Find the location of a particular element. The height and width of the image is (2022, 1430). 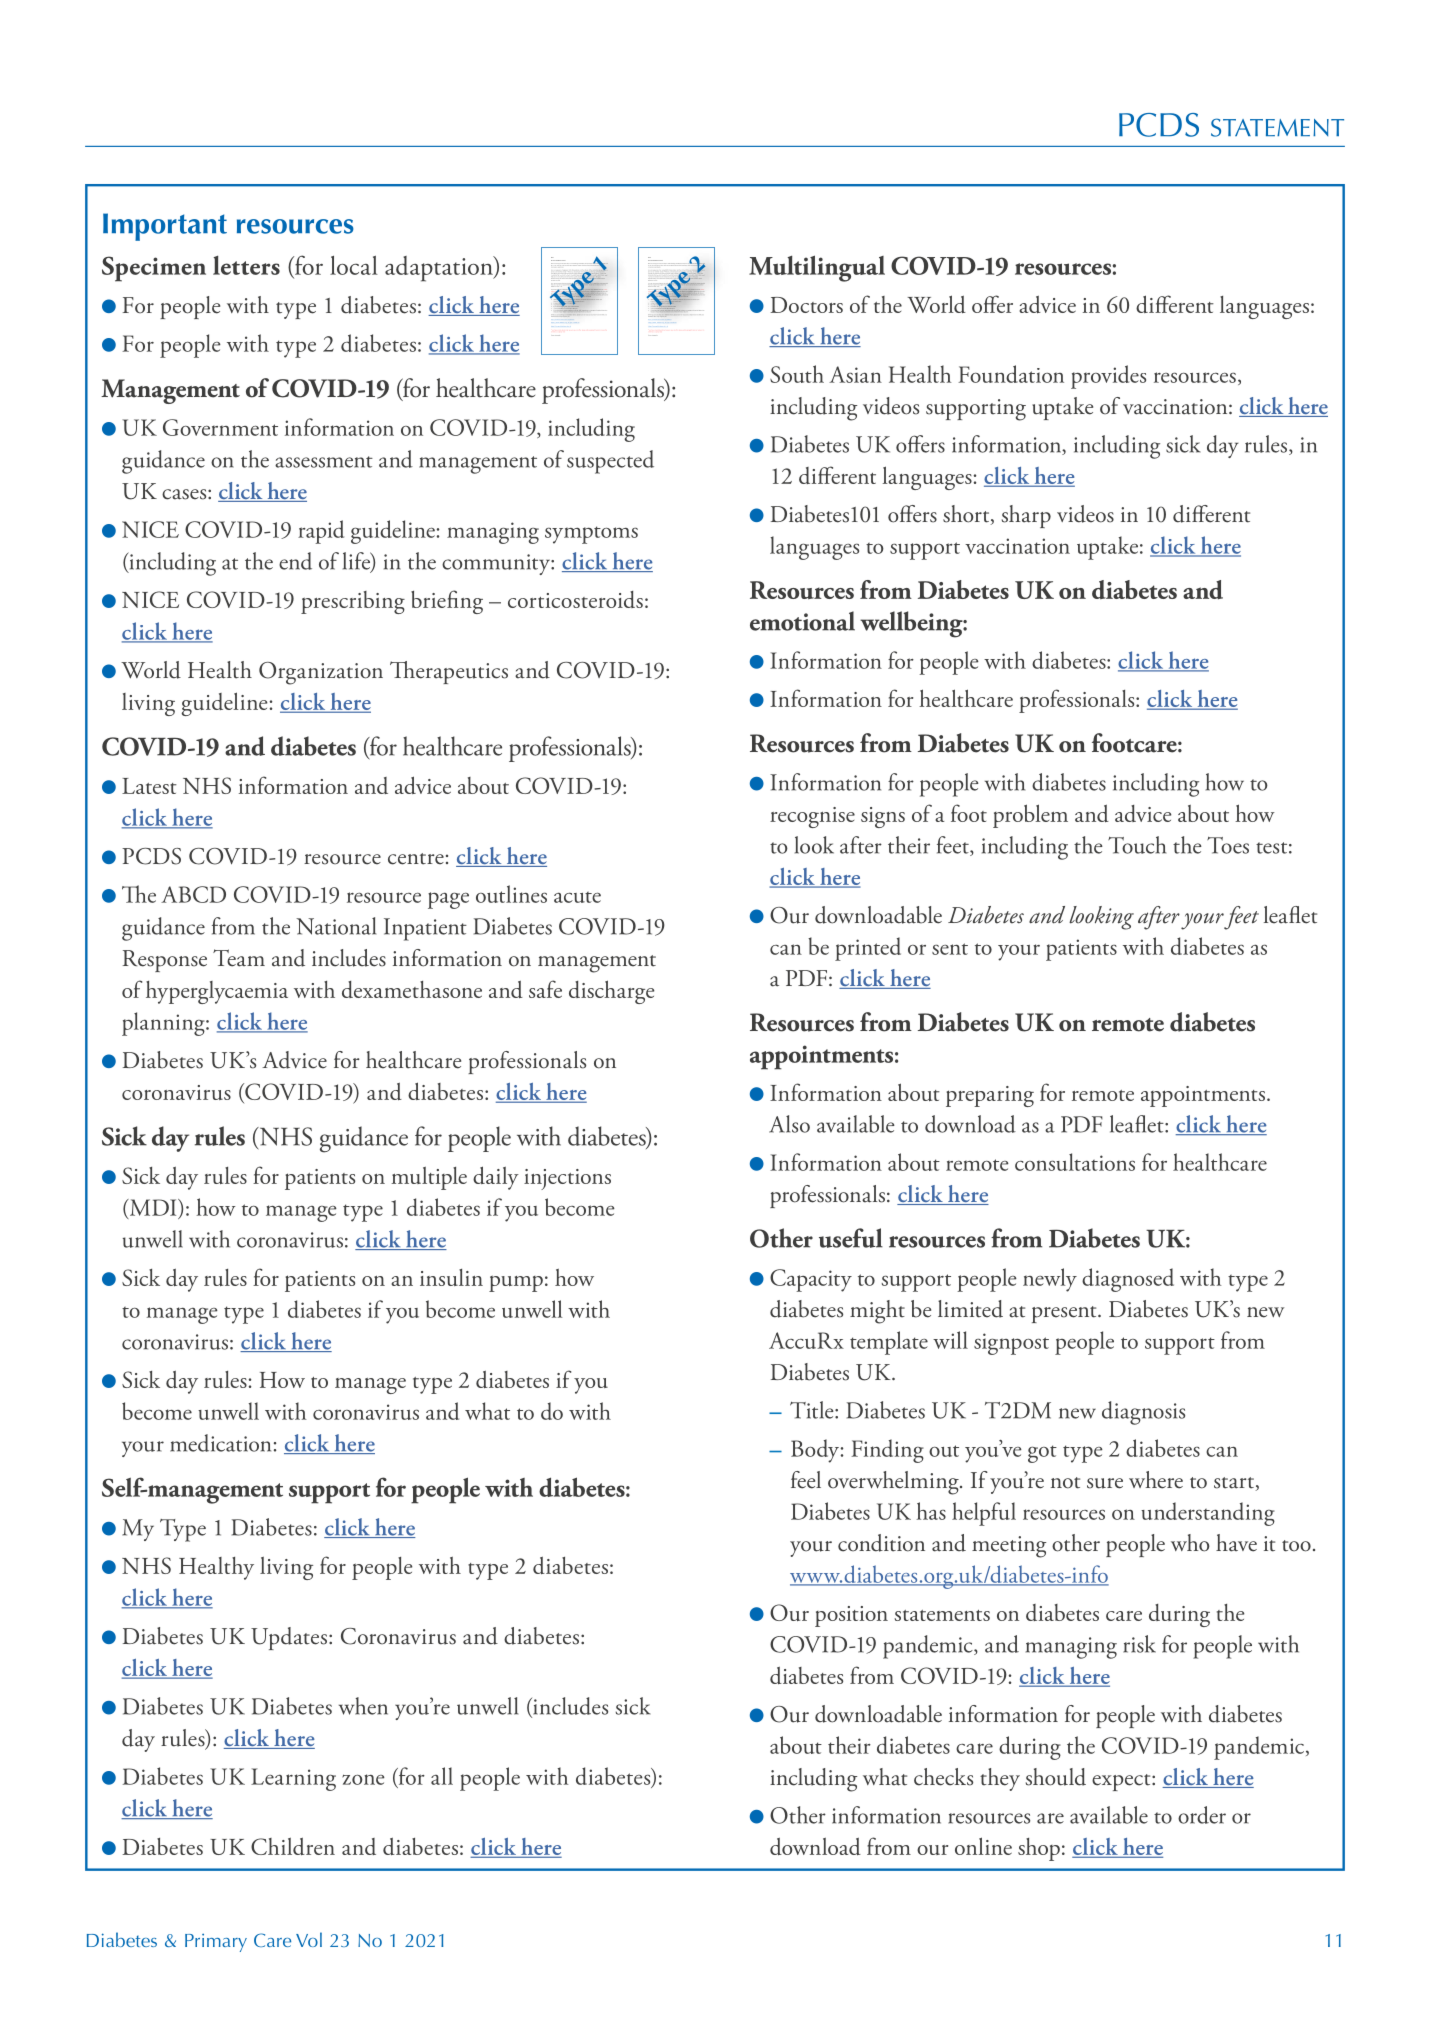

Multilingual is located at coordinates (817, 268).
